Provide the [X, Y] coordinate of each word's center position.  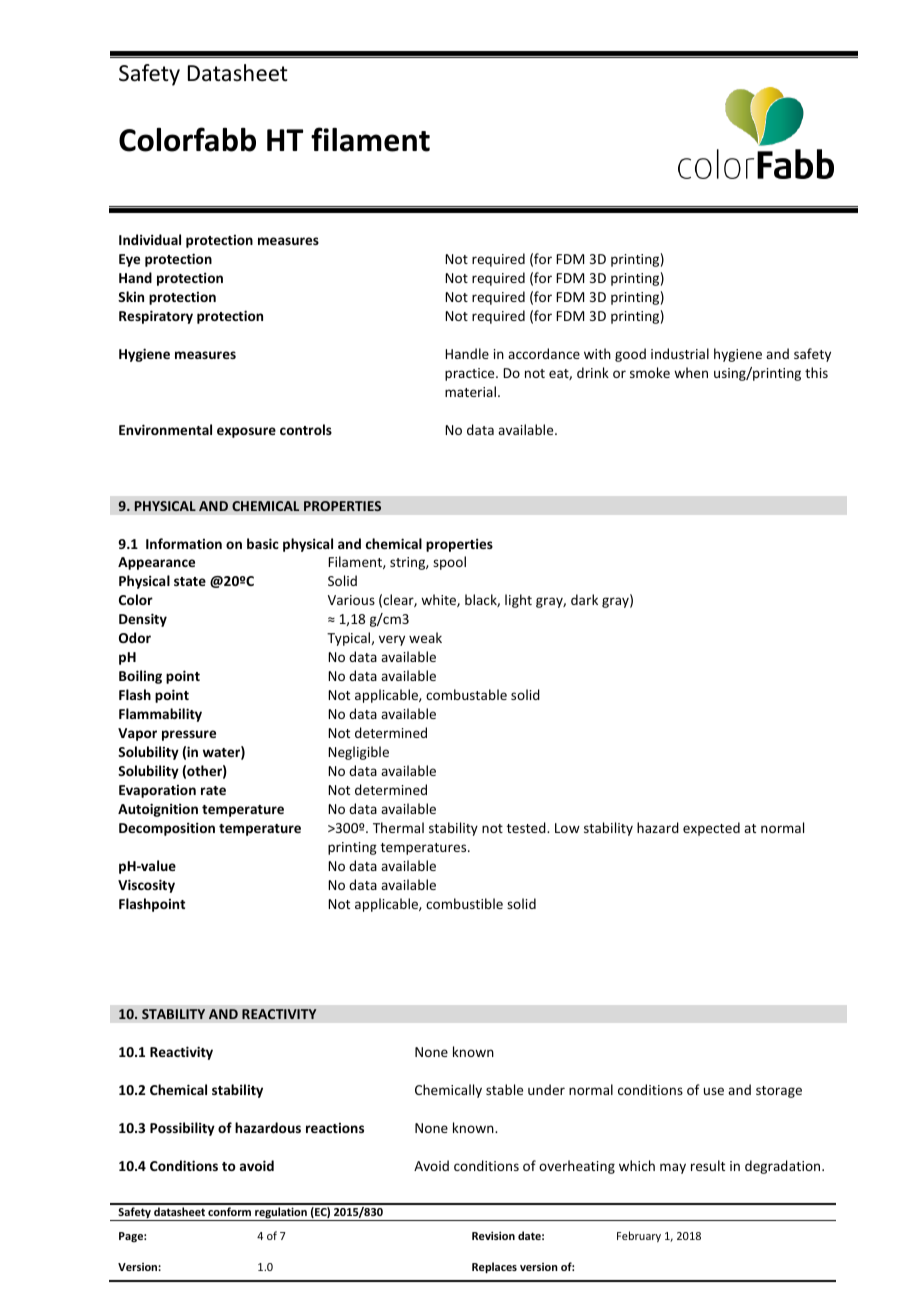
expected [711, 829]
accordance [544, 353]
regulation [281, 1214]
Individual [150, 239]
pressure [189, 735]
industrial [680, 353]
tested [527, 827]
